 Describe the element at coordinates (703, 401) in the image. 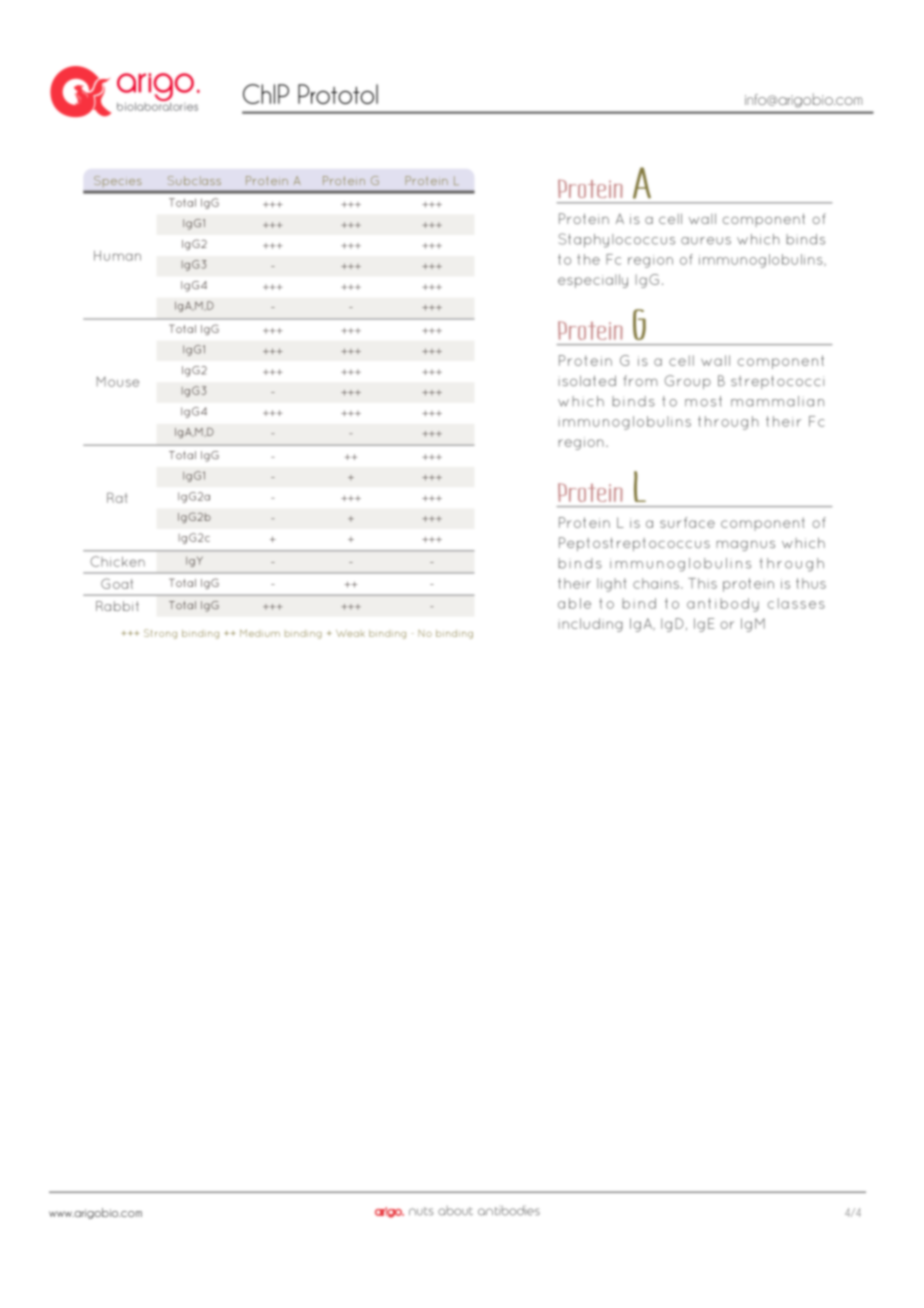

I see `most` at that location.
